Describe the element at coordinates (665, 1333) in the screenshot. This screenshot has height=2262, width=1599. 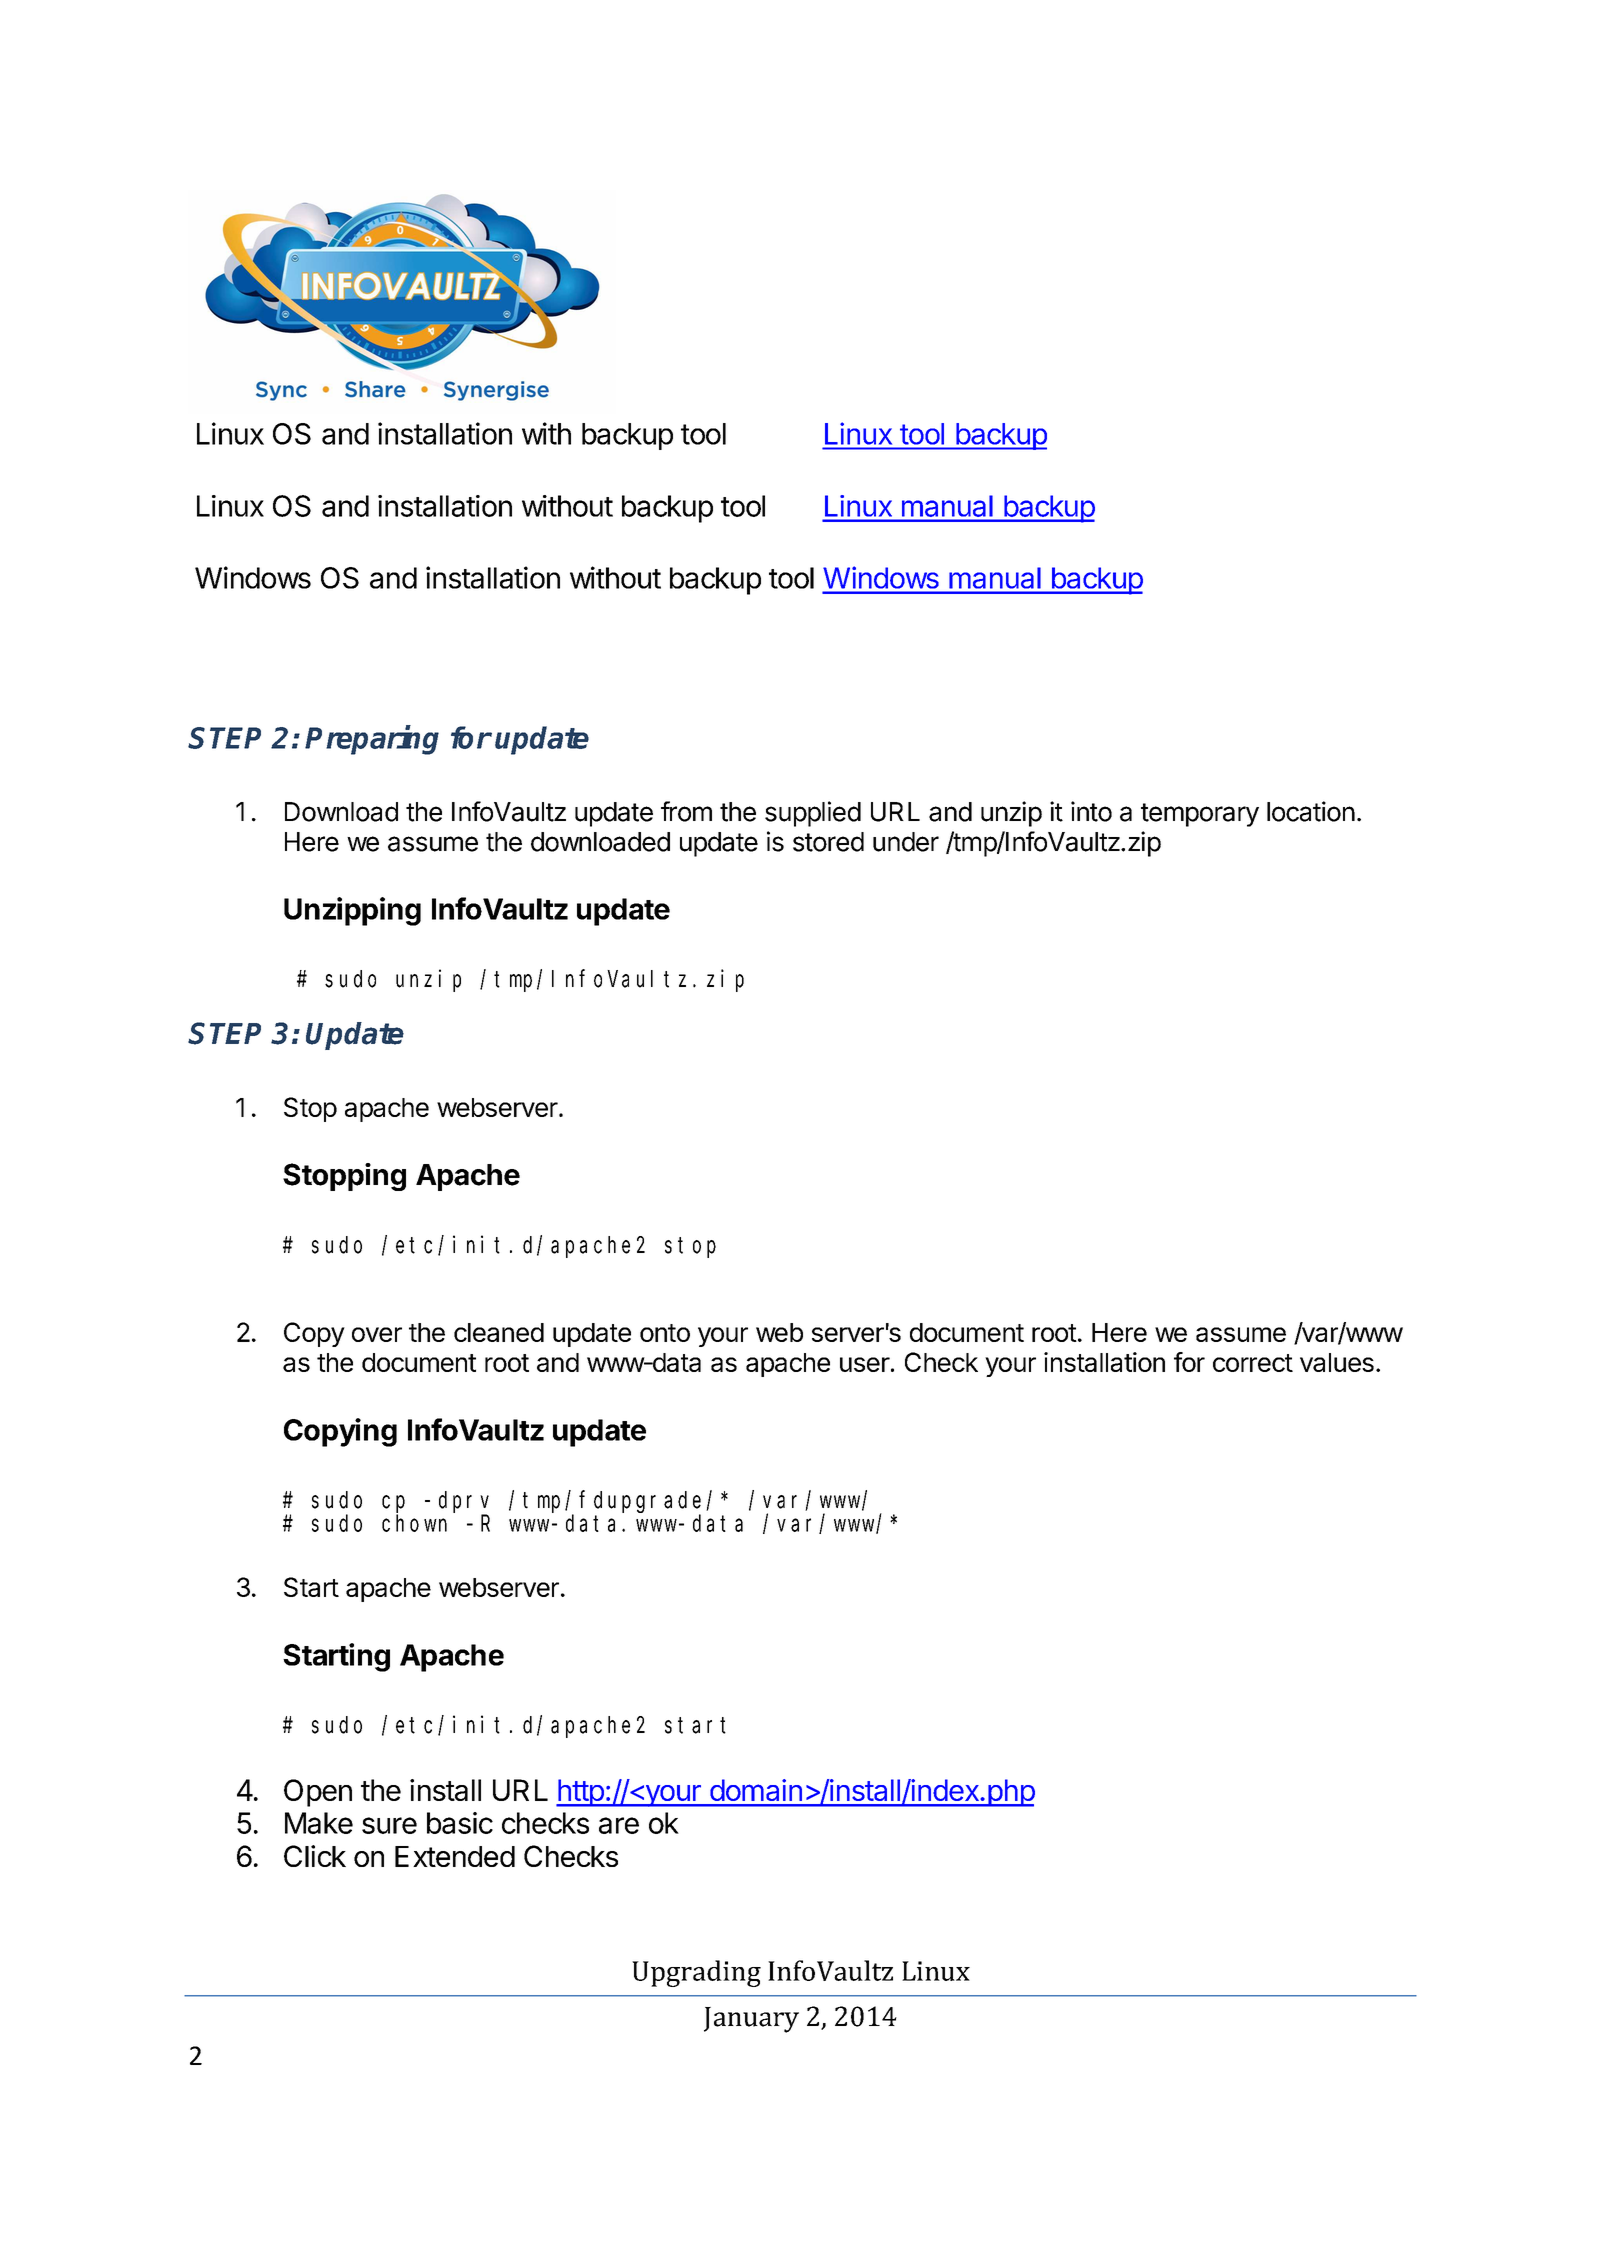
I see `onto` at that location.
